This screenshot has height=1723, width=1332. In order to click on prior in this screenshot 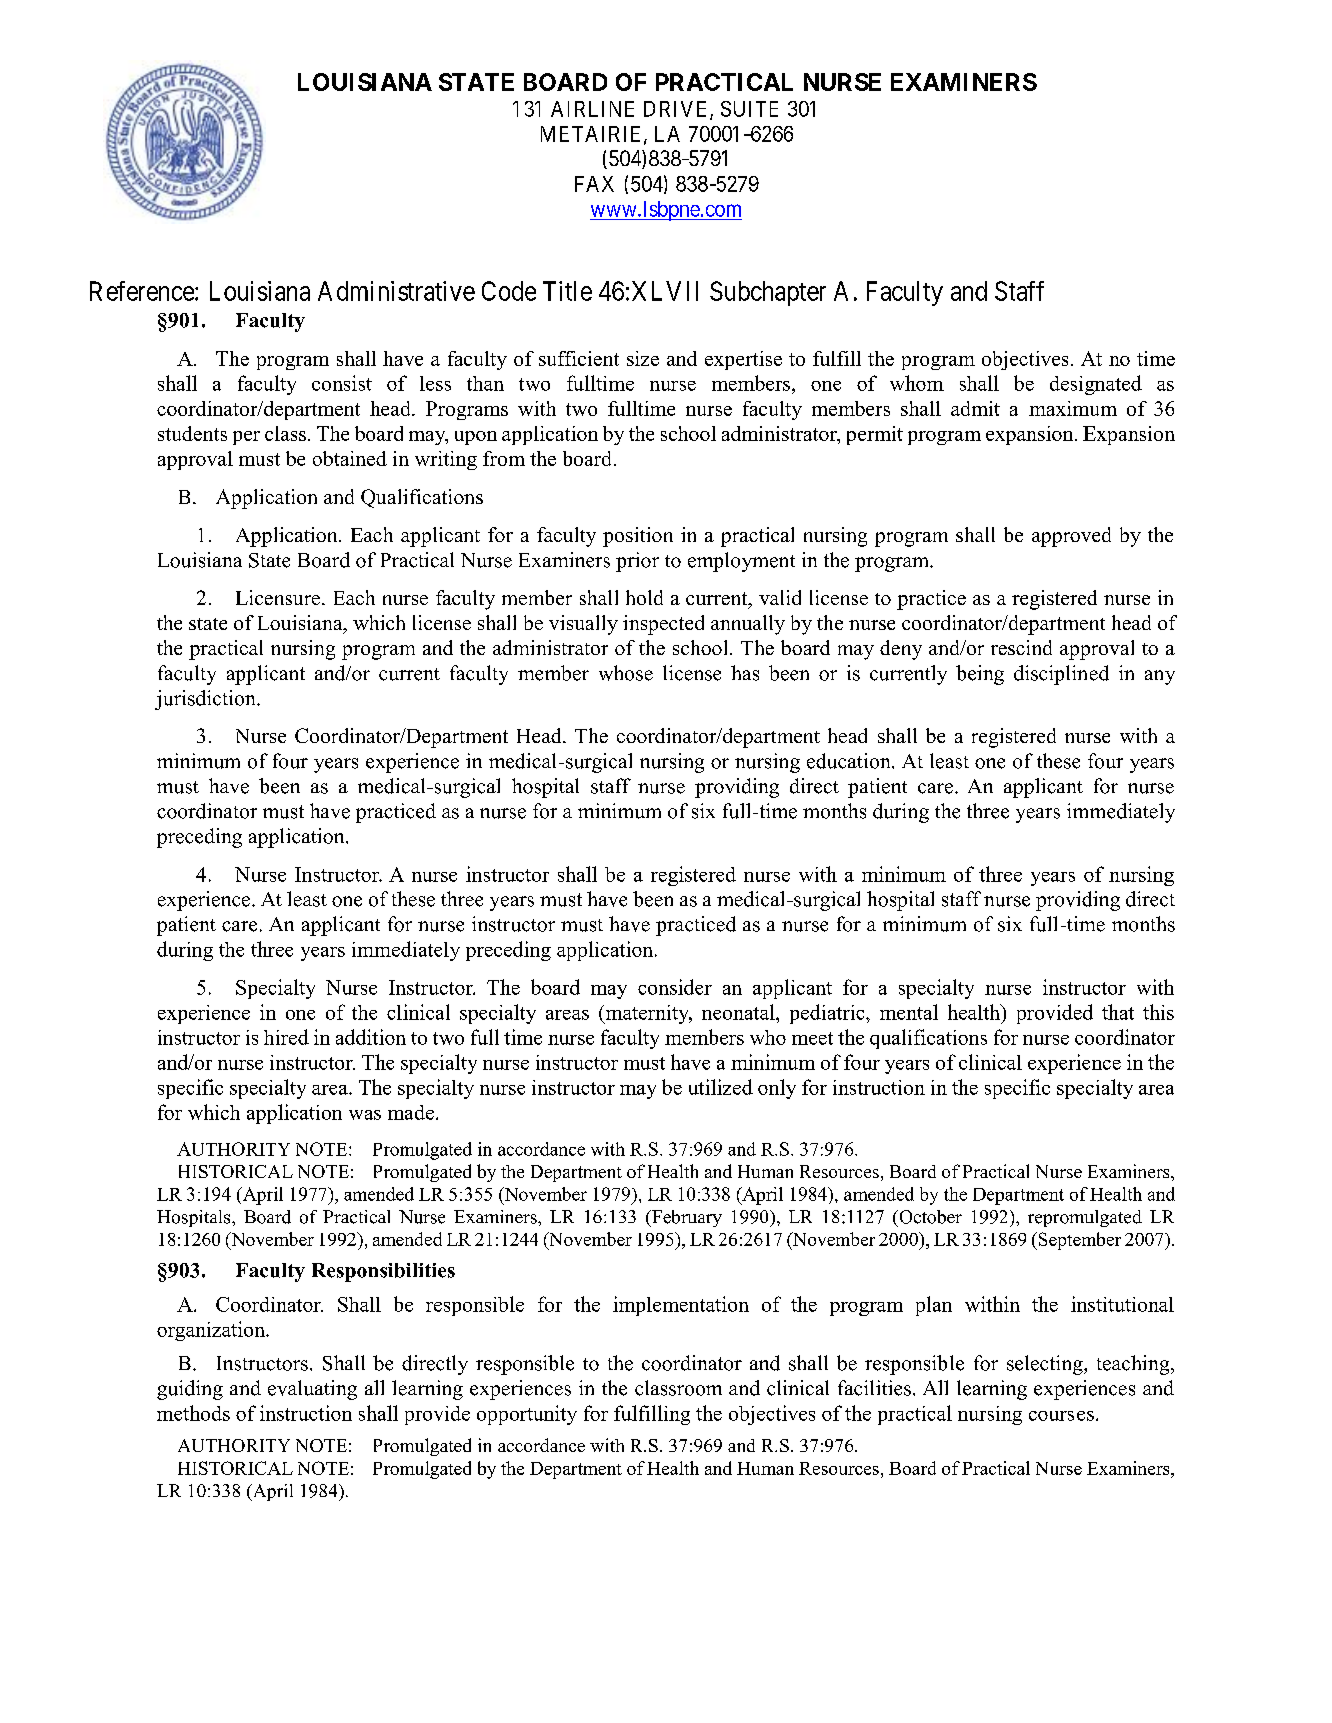, I will do `click(637, 562)`.
